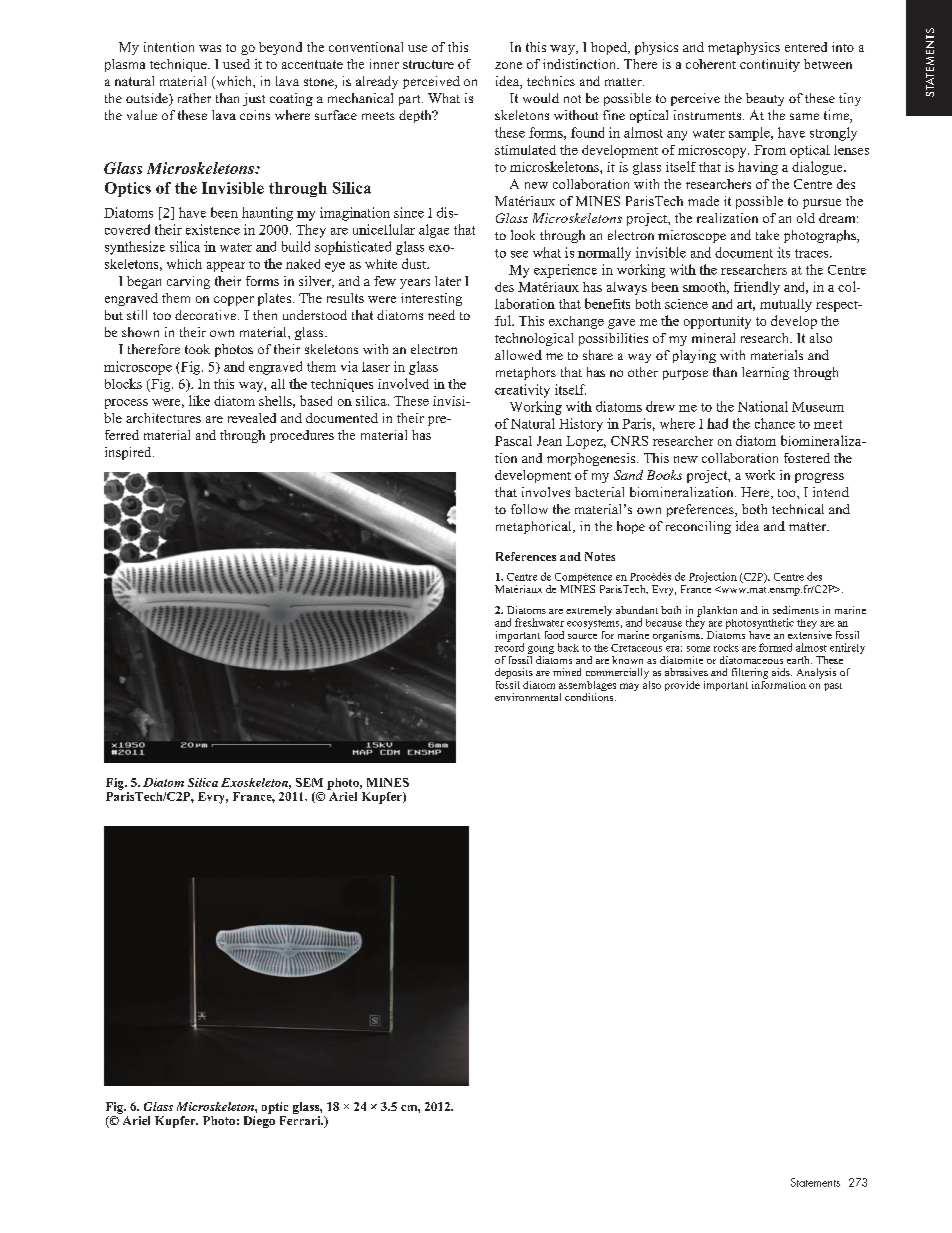 The width and height of the screenshot is (952, 1233). I want to click on Diego, so click(259, 1120).
